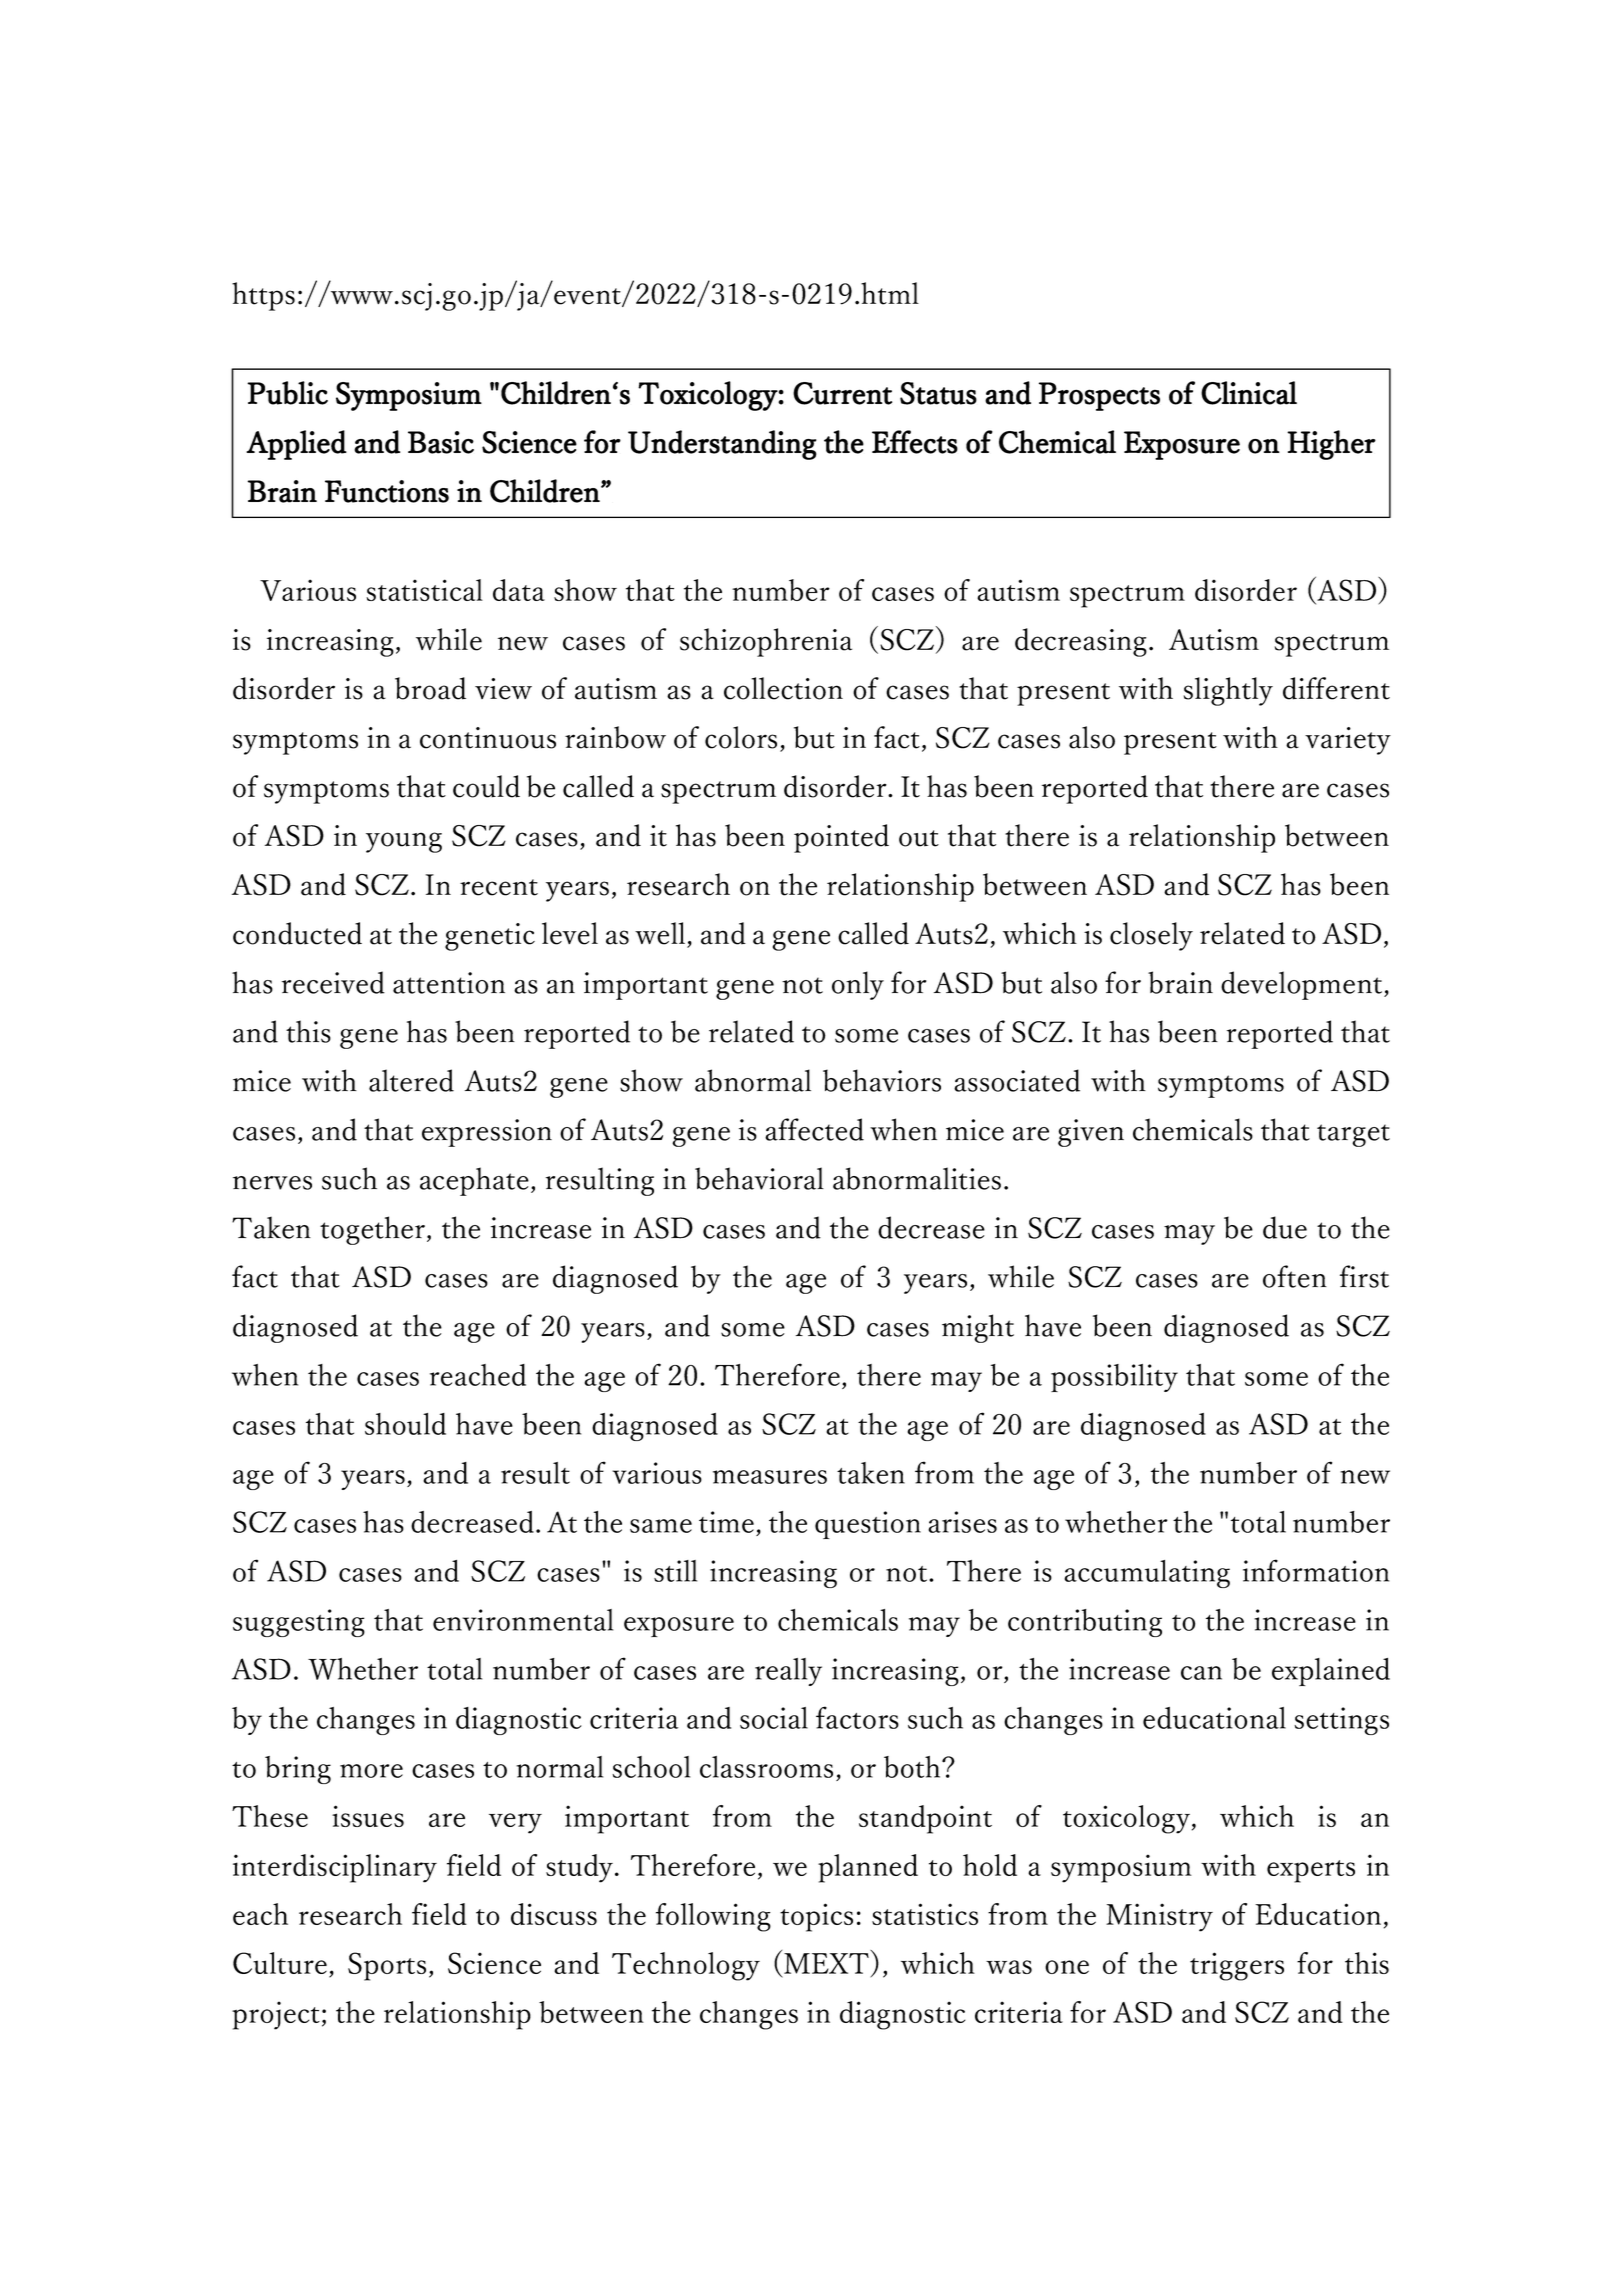 Image resolution: width=1622 pixels, height=2293 pixels. I want to click on Current, so click(842, 393).
